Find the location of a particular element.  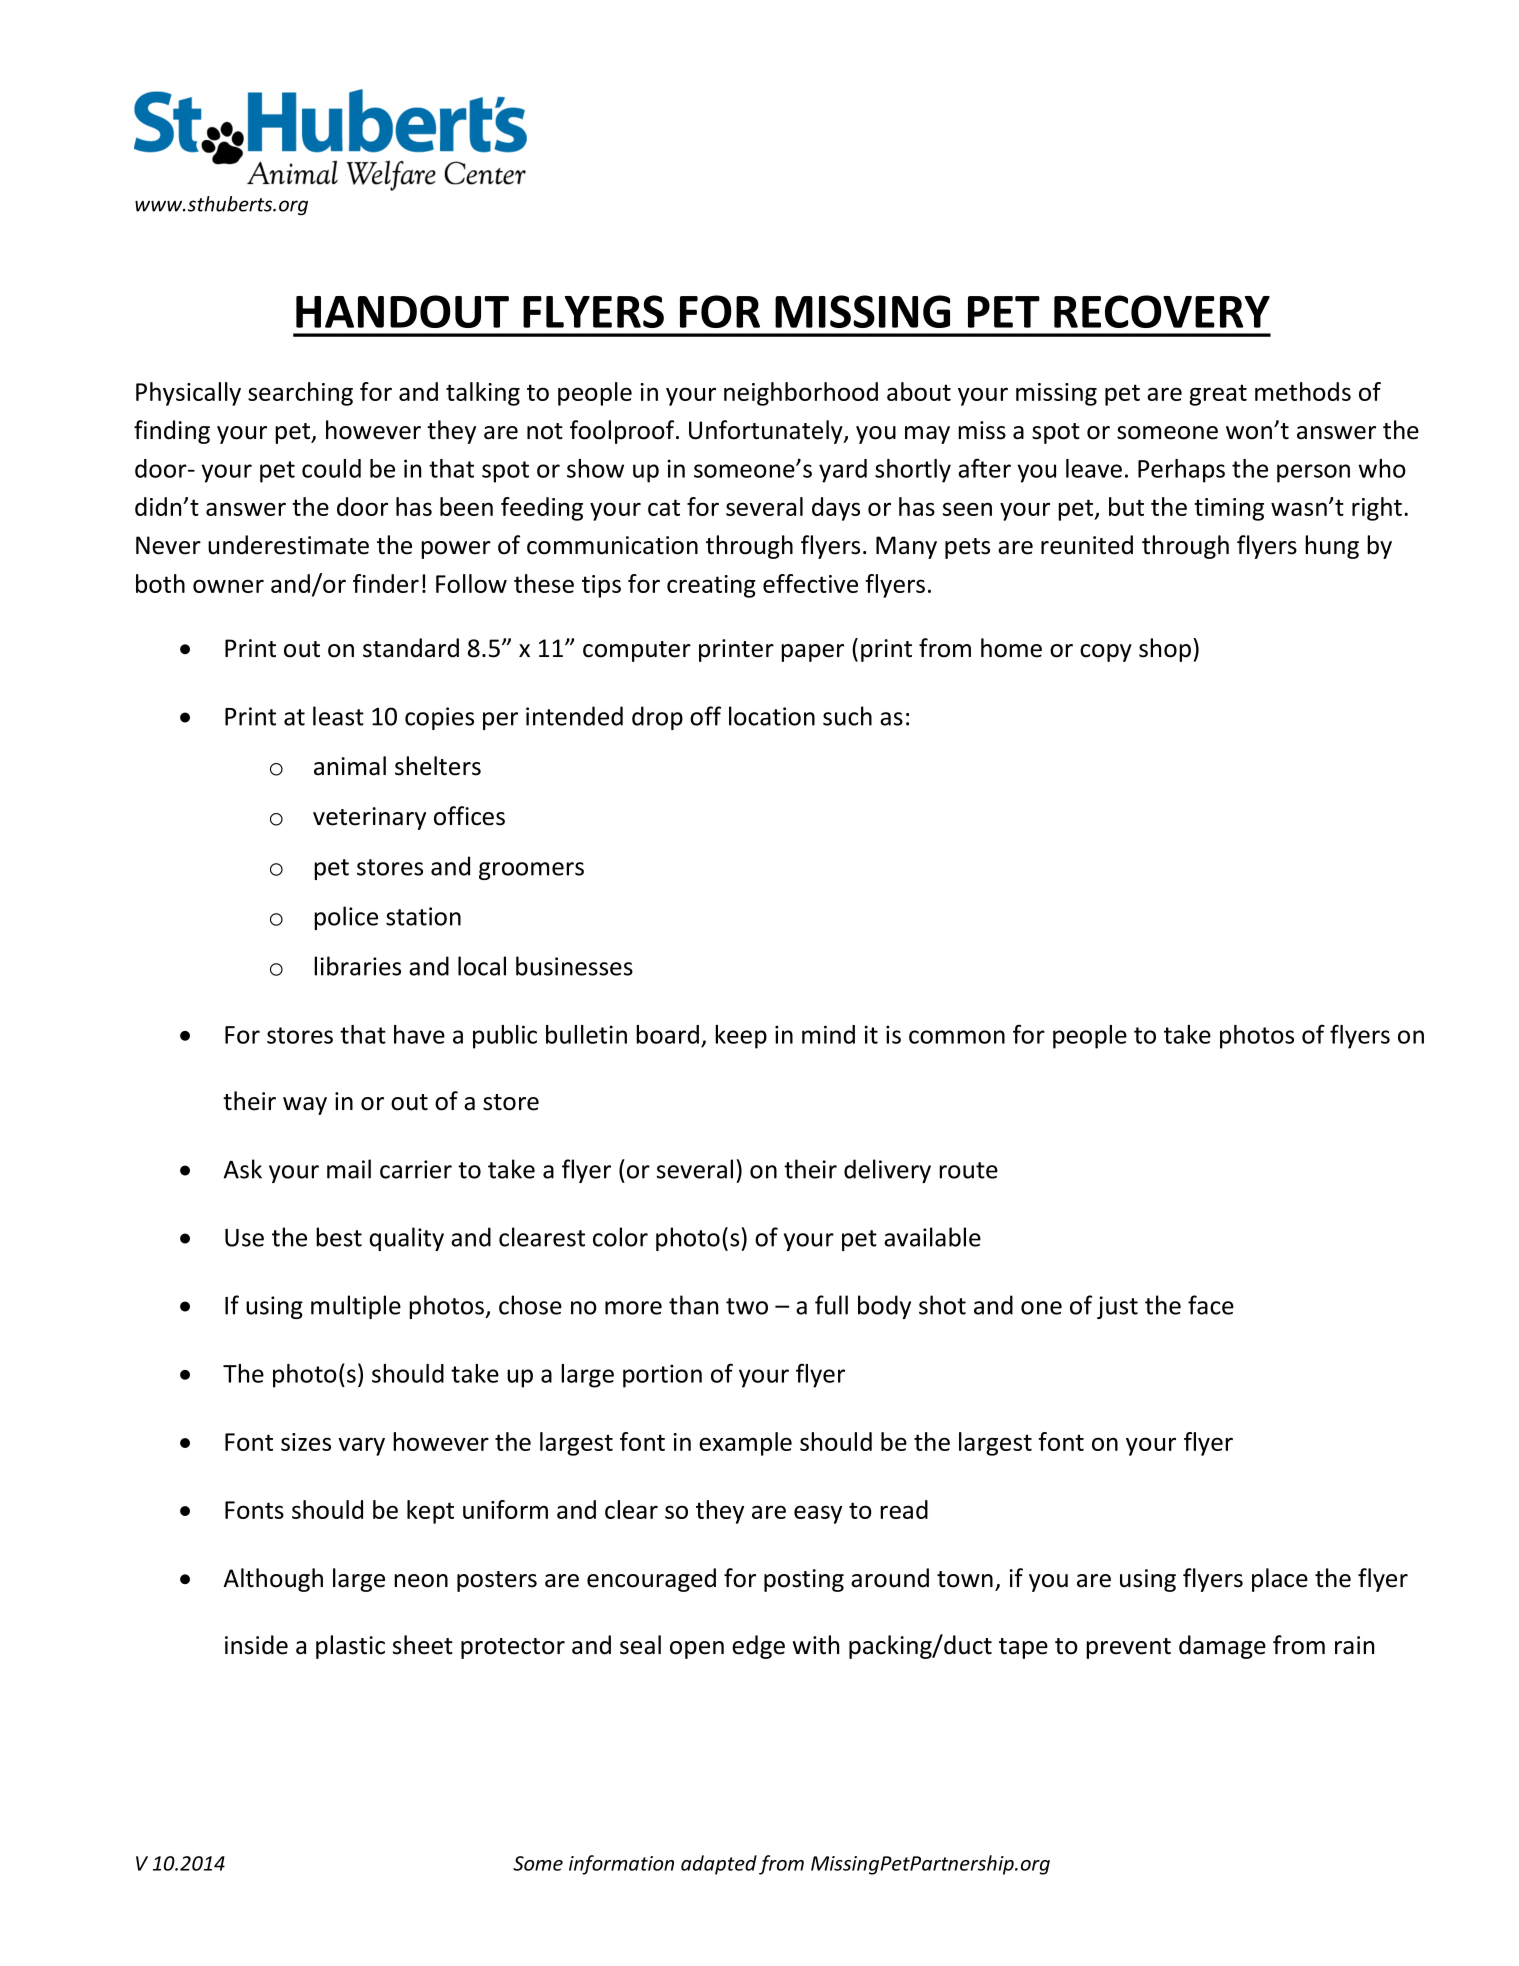

location is located at coordinates (772, 716).
